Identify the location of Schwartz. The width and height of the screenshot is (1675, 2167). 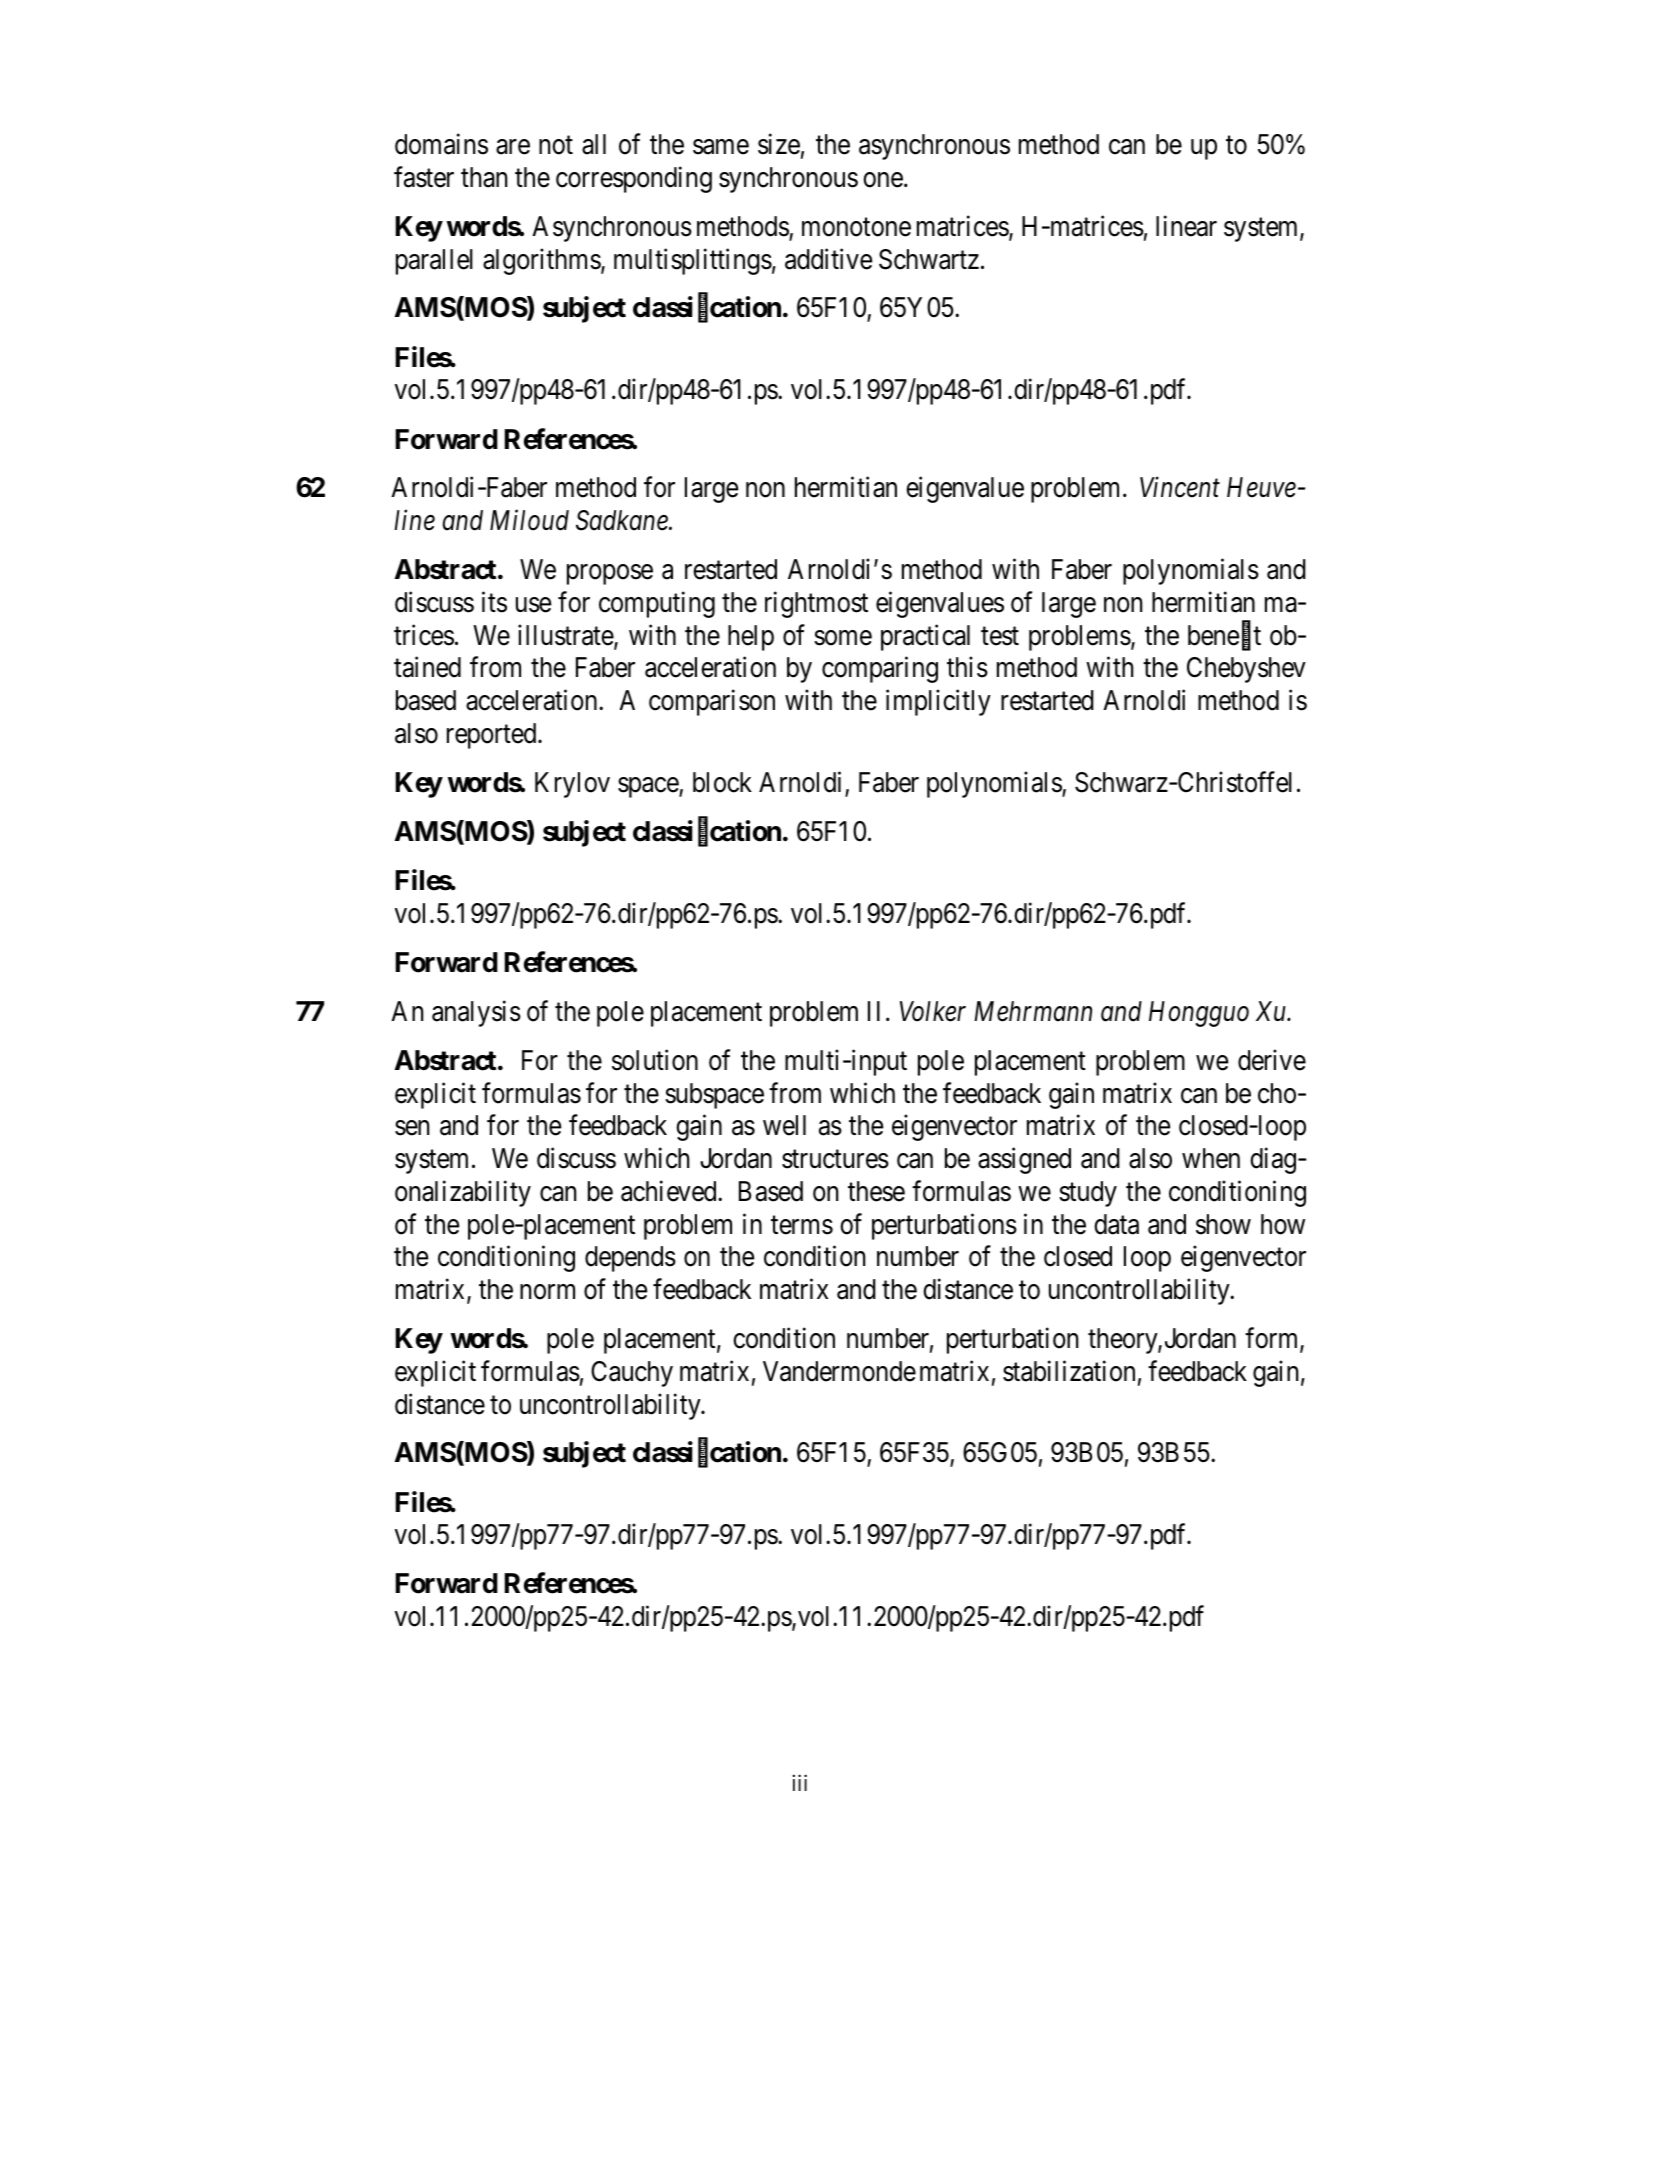
(929, 259).
